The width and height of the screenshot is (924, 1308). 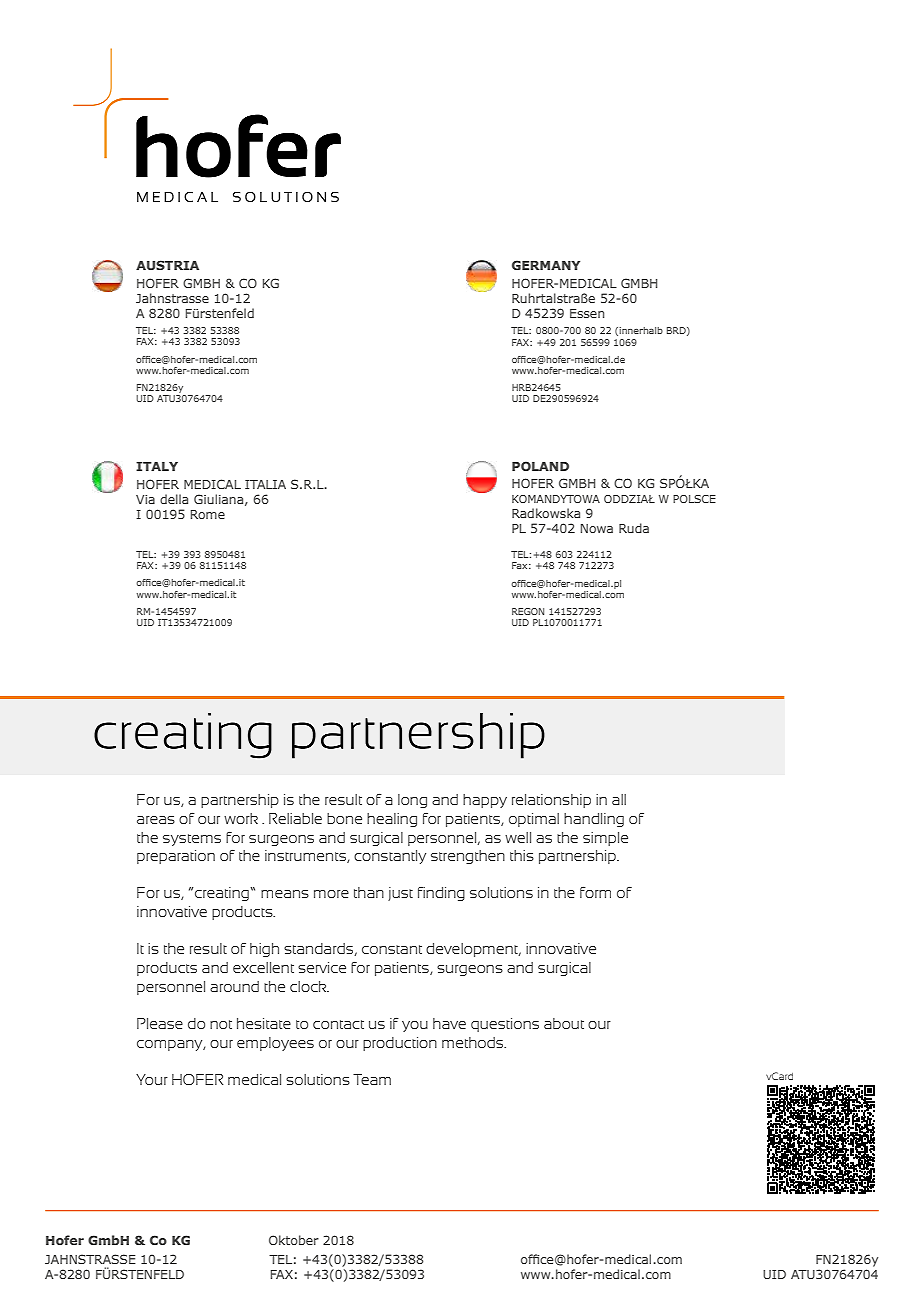 I want to click on AUSTRIA, so click(x=167, y=265).
